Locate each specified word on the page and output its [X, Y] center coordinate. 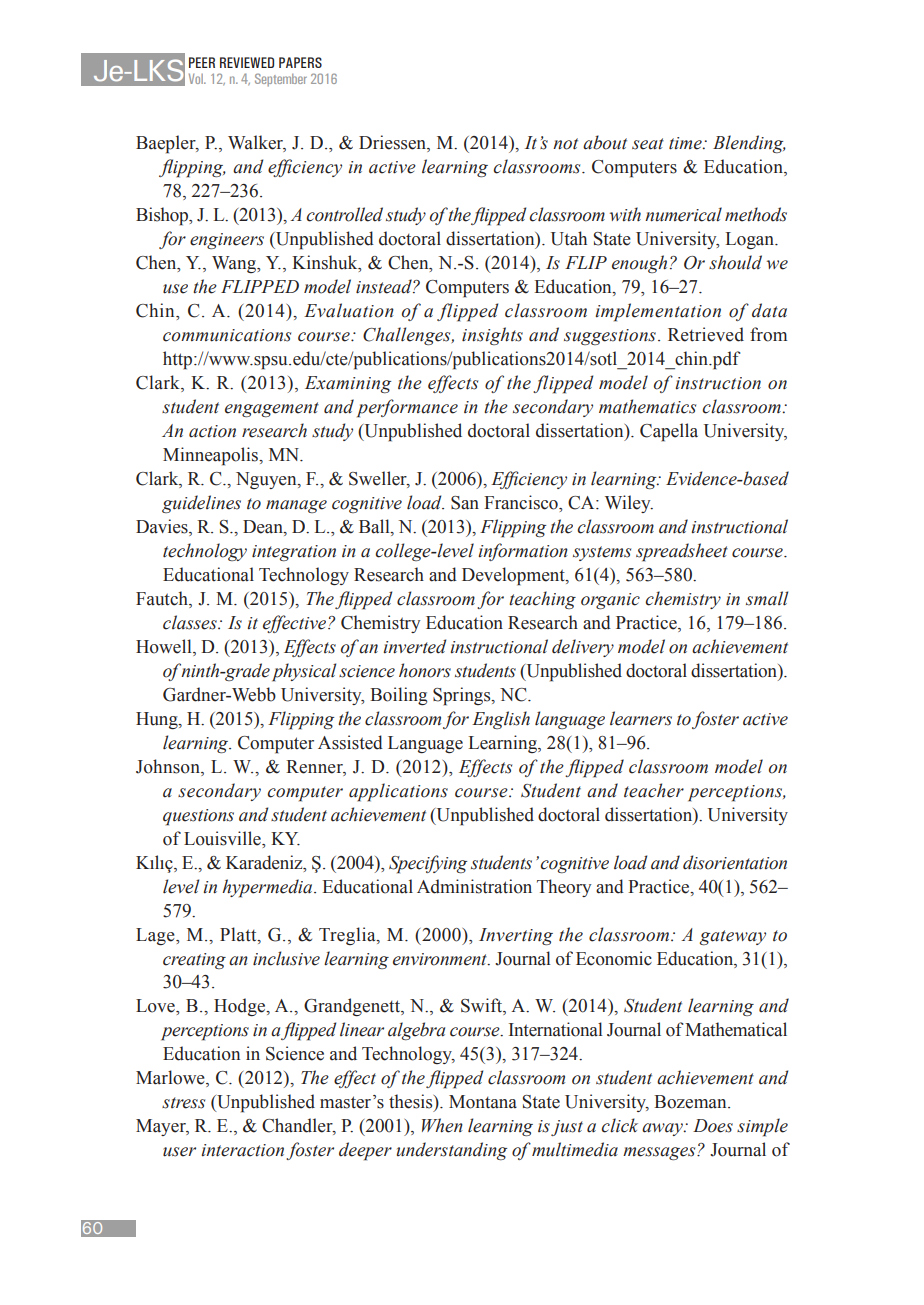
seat [648, 144]
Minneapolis [212, 456]
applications [398, 792]
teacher [654, 790]
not [565, 144]
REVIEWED [247, 62]
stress [183, 1103]
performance [407, 408]
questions [198, 817]
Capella [669, 432]
